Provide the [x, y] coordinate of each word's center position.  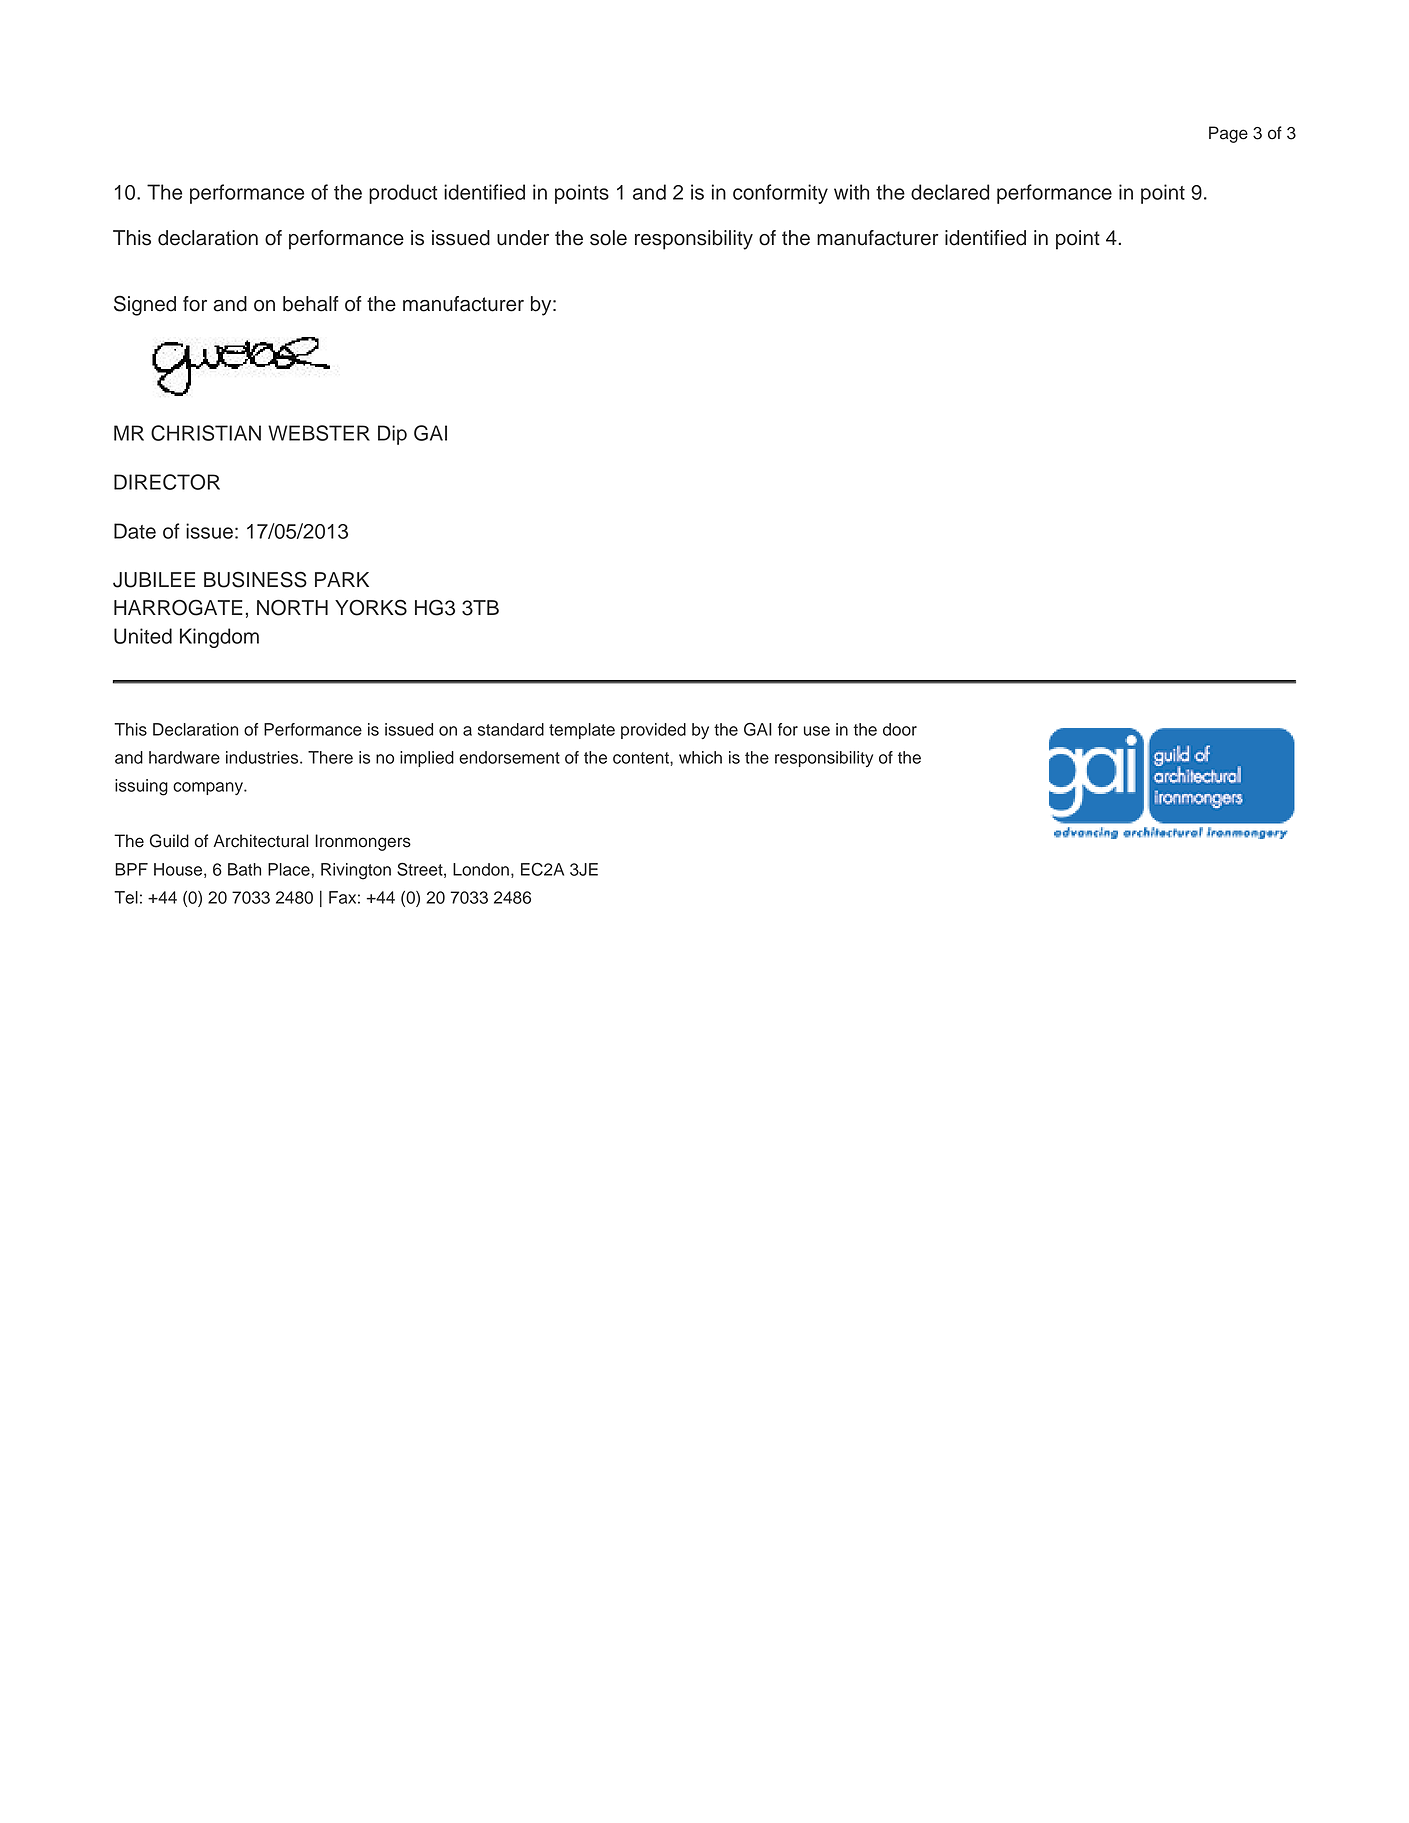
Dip [392, 435]
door [900, 729]
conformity [780, 194]
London [481, 869]
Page [1228, 134]
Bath [244, 869]
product [403, 194]
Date [135, 531]
